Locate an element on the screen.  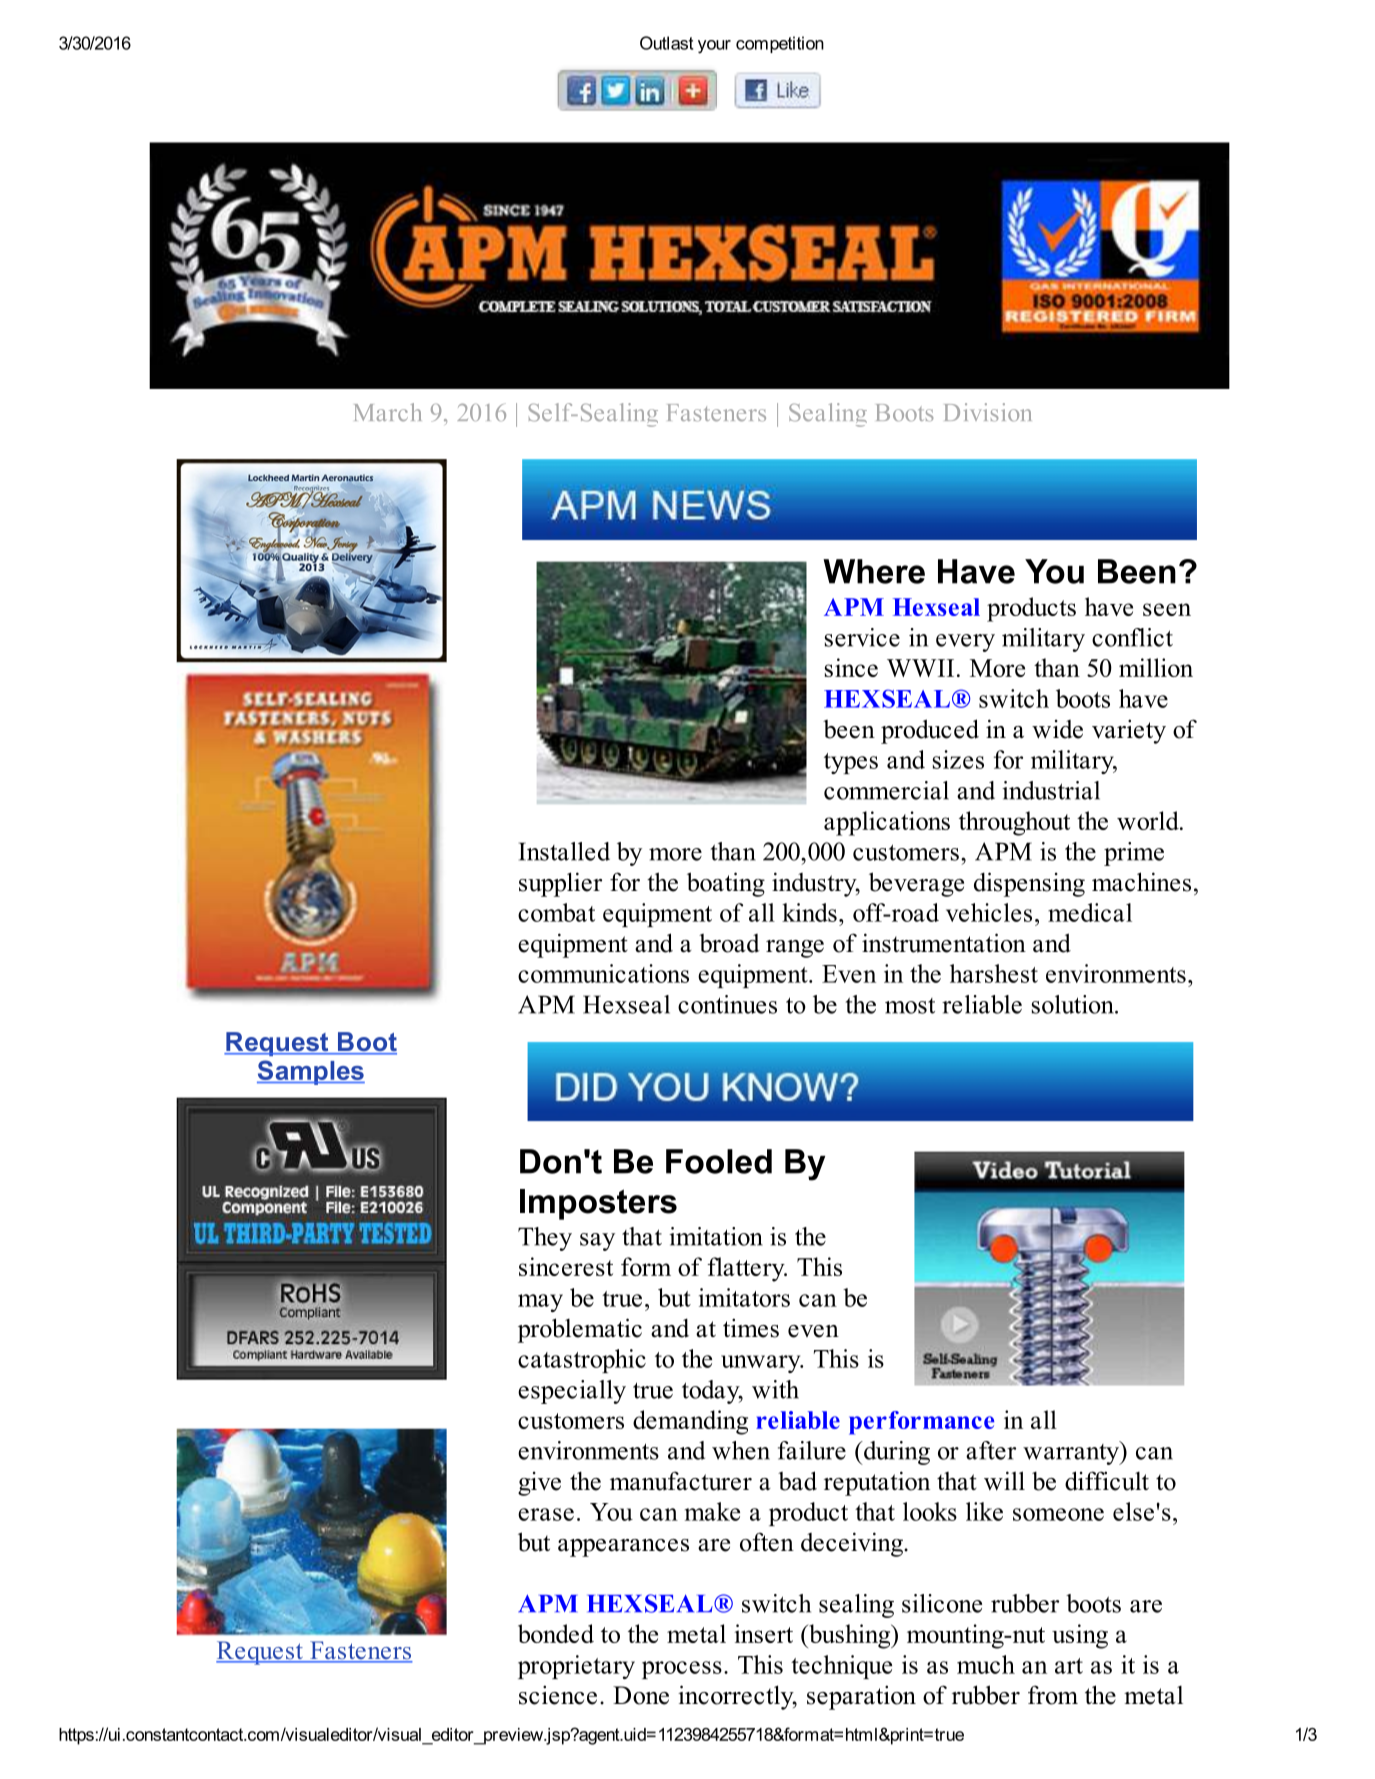
solution is located at coordinates (1074, 1004).
